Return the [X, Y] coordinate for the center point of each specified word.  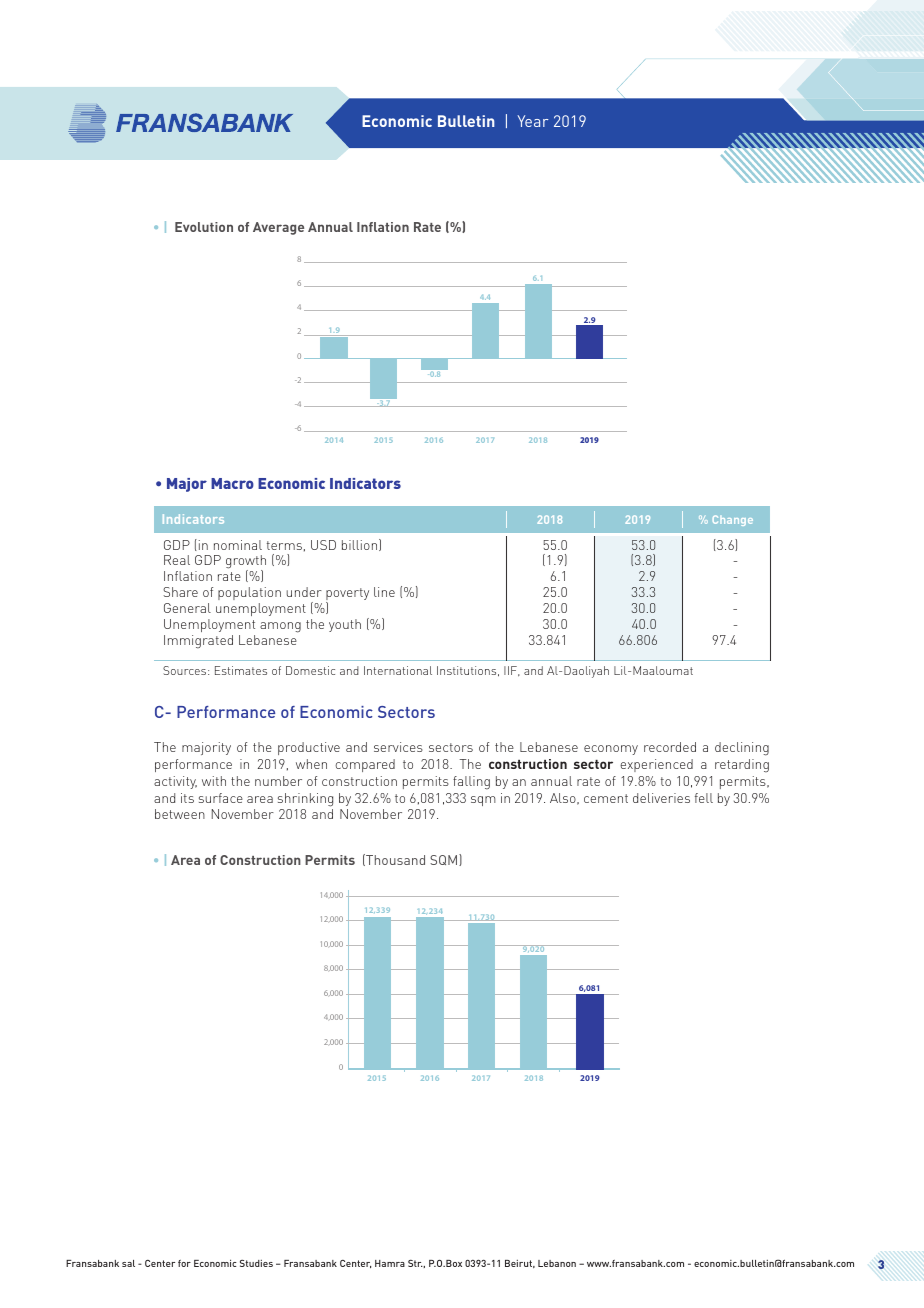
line [384, 592]
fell [704, 798]
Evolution [204, 227]
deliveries [661, 798]
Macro [232, 483]
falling [471, 783]
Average [278, 228]
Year [532, 121]
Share [180, 592]
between [180, 814]
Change [732, 520]
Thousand [394, 860]
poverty [347, 595]
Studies [256, 1263]
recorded [670, 747]
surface [221, 798]
